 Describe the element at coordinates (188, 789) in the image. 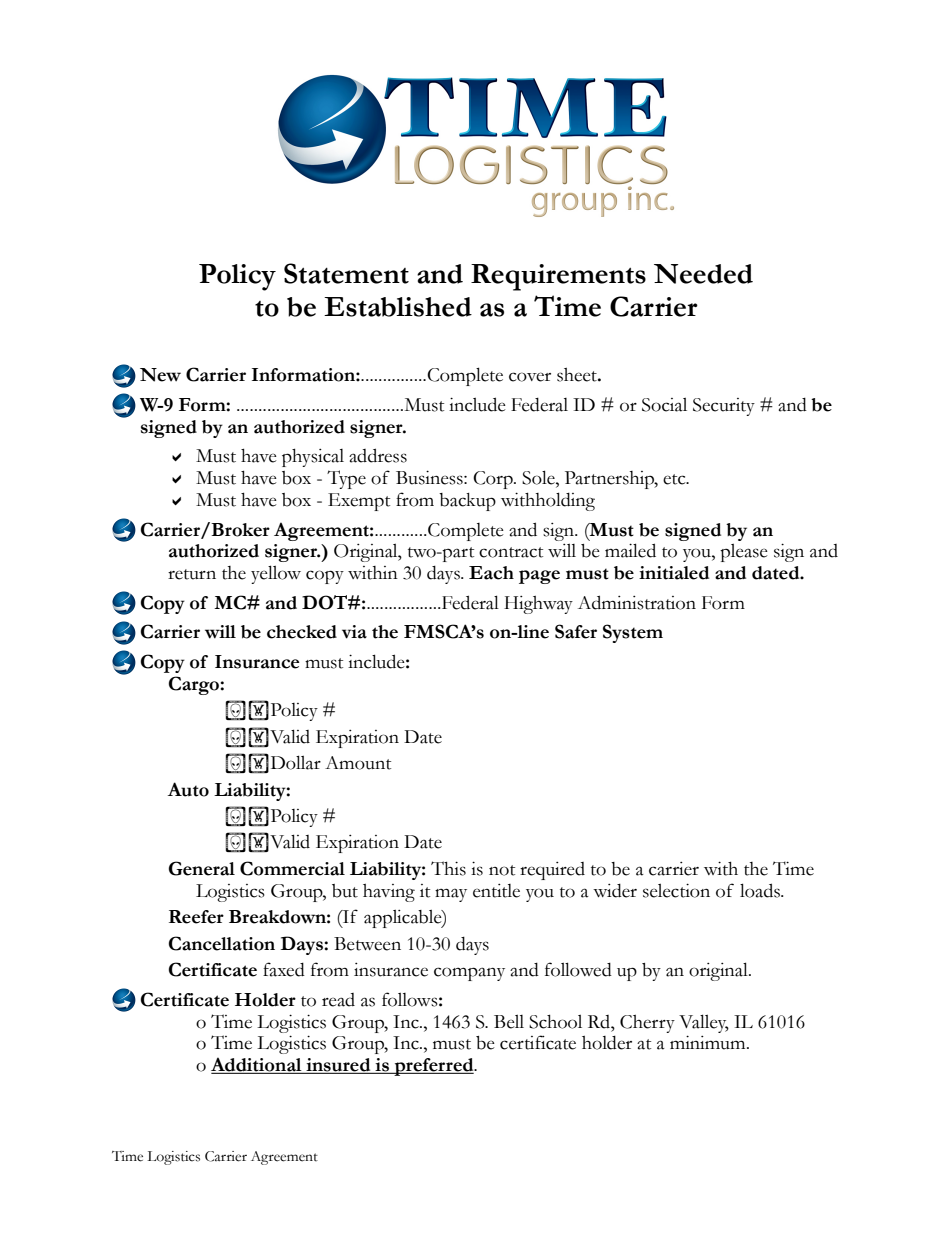

I see `Auto` at that location.
